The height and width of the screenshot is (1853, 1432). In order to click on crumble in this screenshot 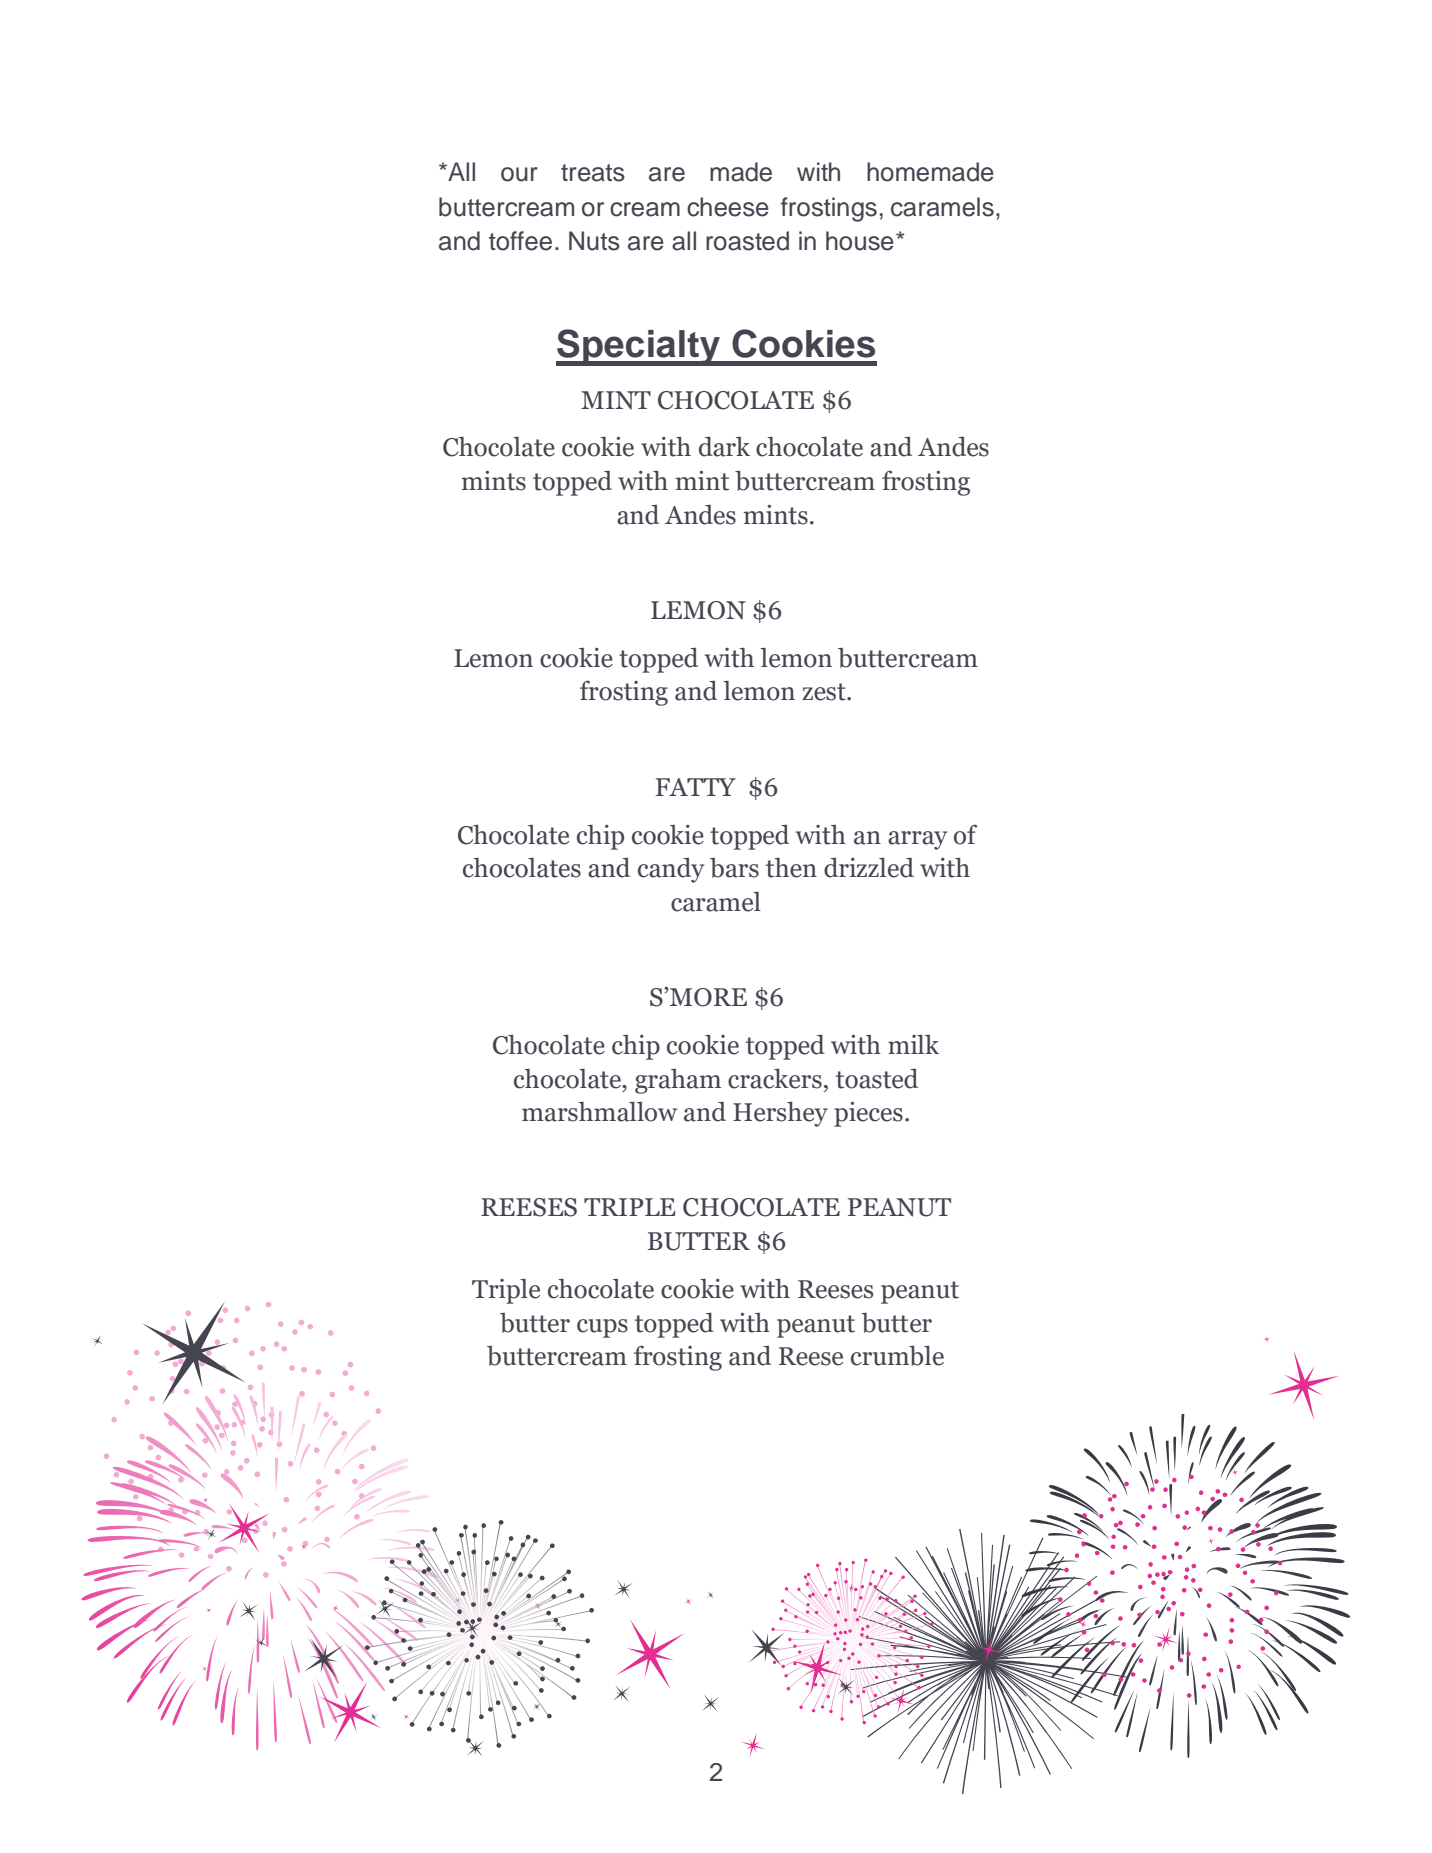, I will do `click(897, 1356)`.
